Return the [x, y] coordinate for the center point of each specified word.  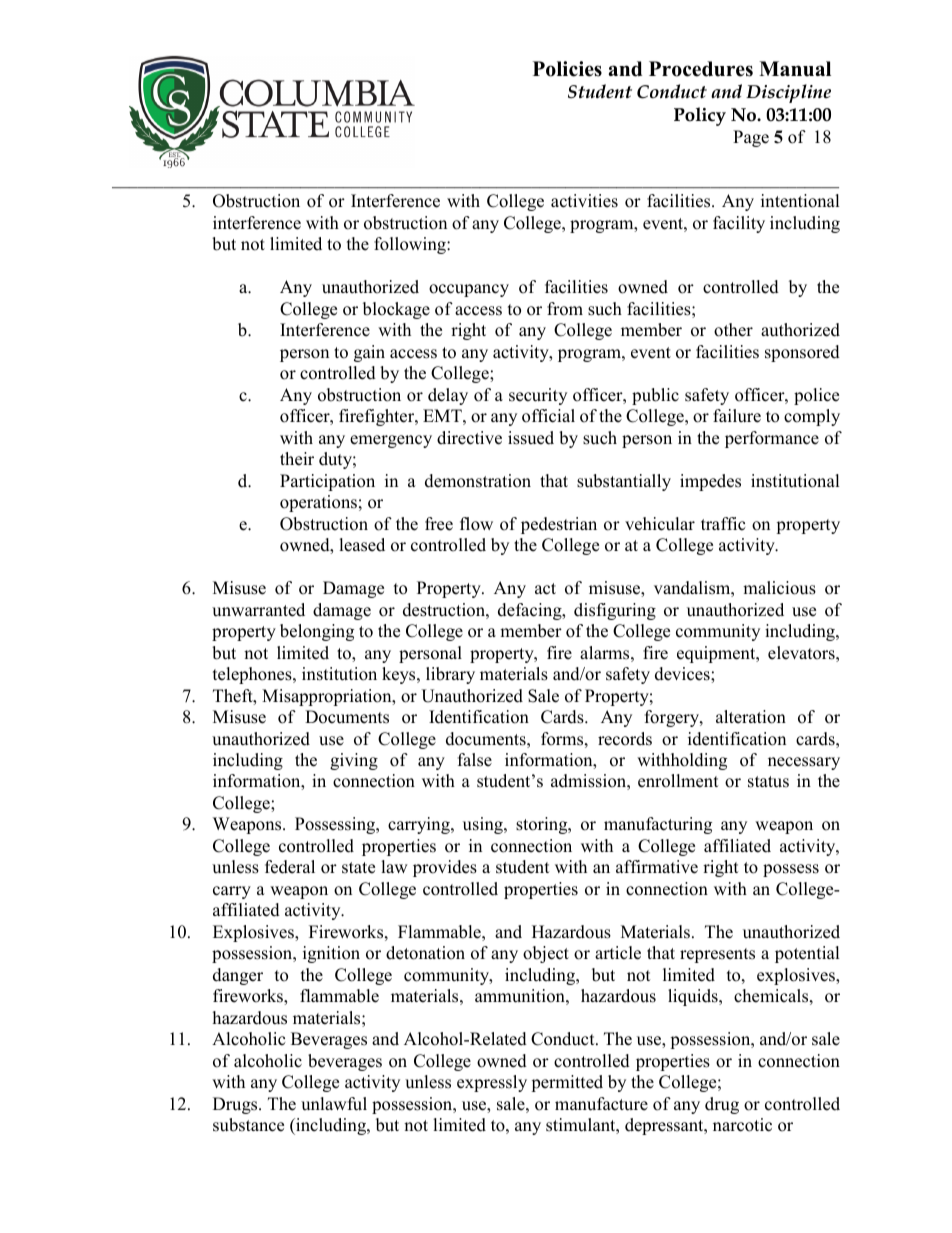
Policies [567, 69]
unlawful [334, 1104]
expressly [492, 1083]
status [768, 782]
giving [354, 761]
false [475, 760]
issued [531, 438]
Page [751, 138]
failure [737, 416]
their [297, 459]
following [411, 245]
